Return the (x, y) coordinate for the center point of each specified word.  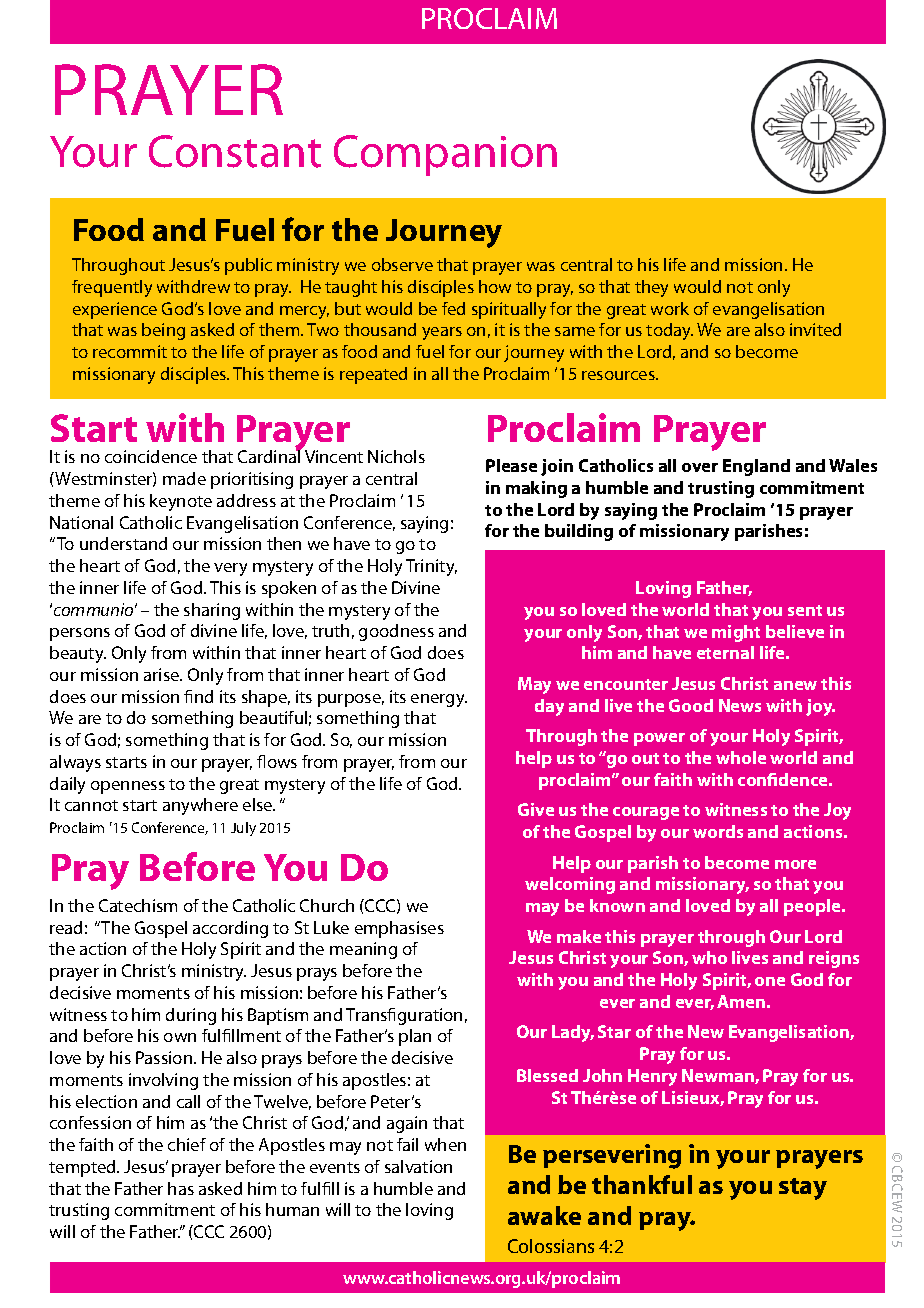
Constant (235, 151)
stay (803, 1189)
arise (163, 674)
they (651, 288)
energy (439, 700)
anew (795, 685)
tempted (83, 1168)
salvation (418, 1166)
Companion (445, 155)
